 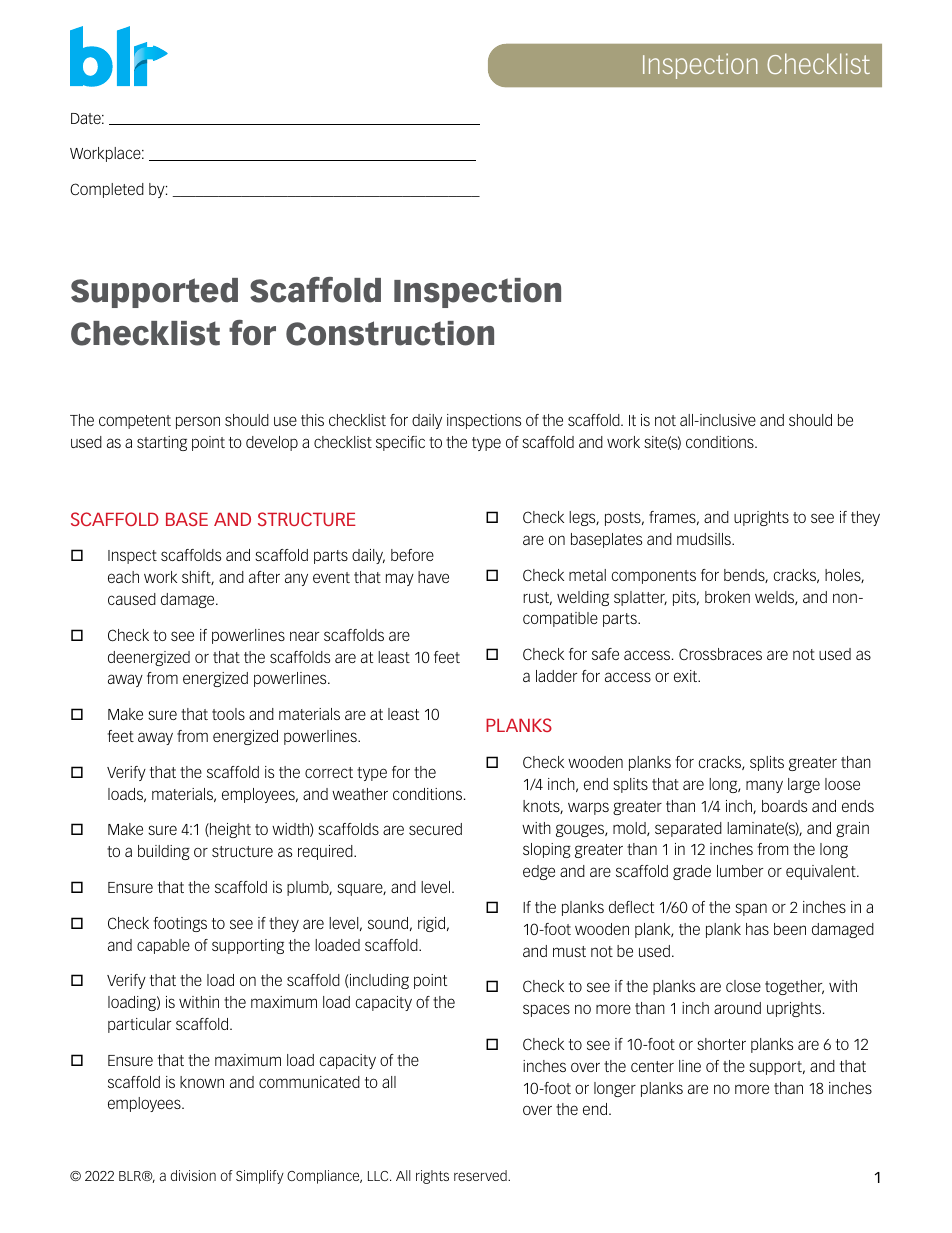 I want to click on tools, so click(x=228, y=714).
